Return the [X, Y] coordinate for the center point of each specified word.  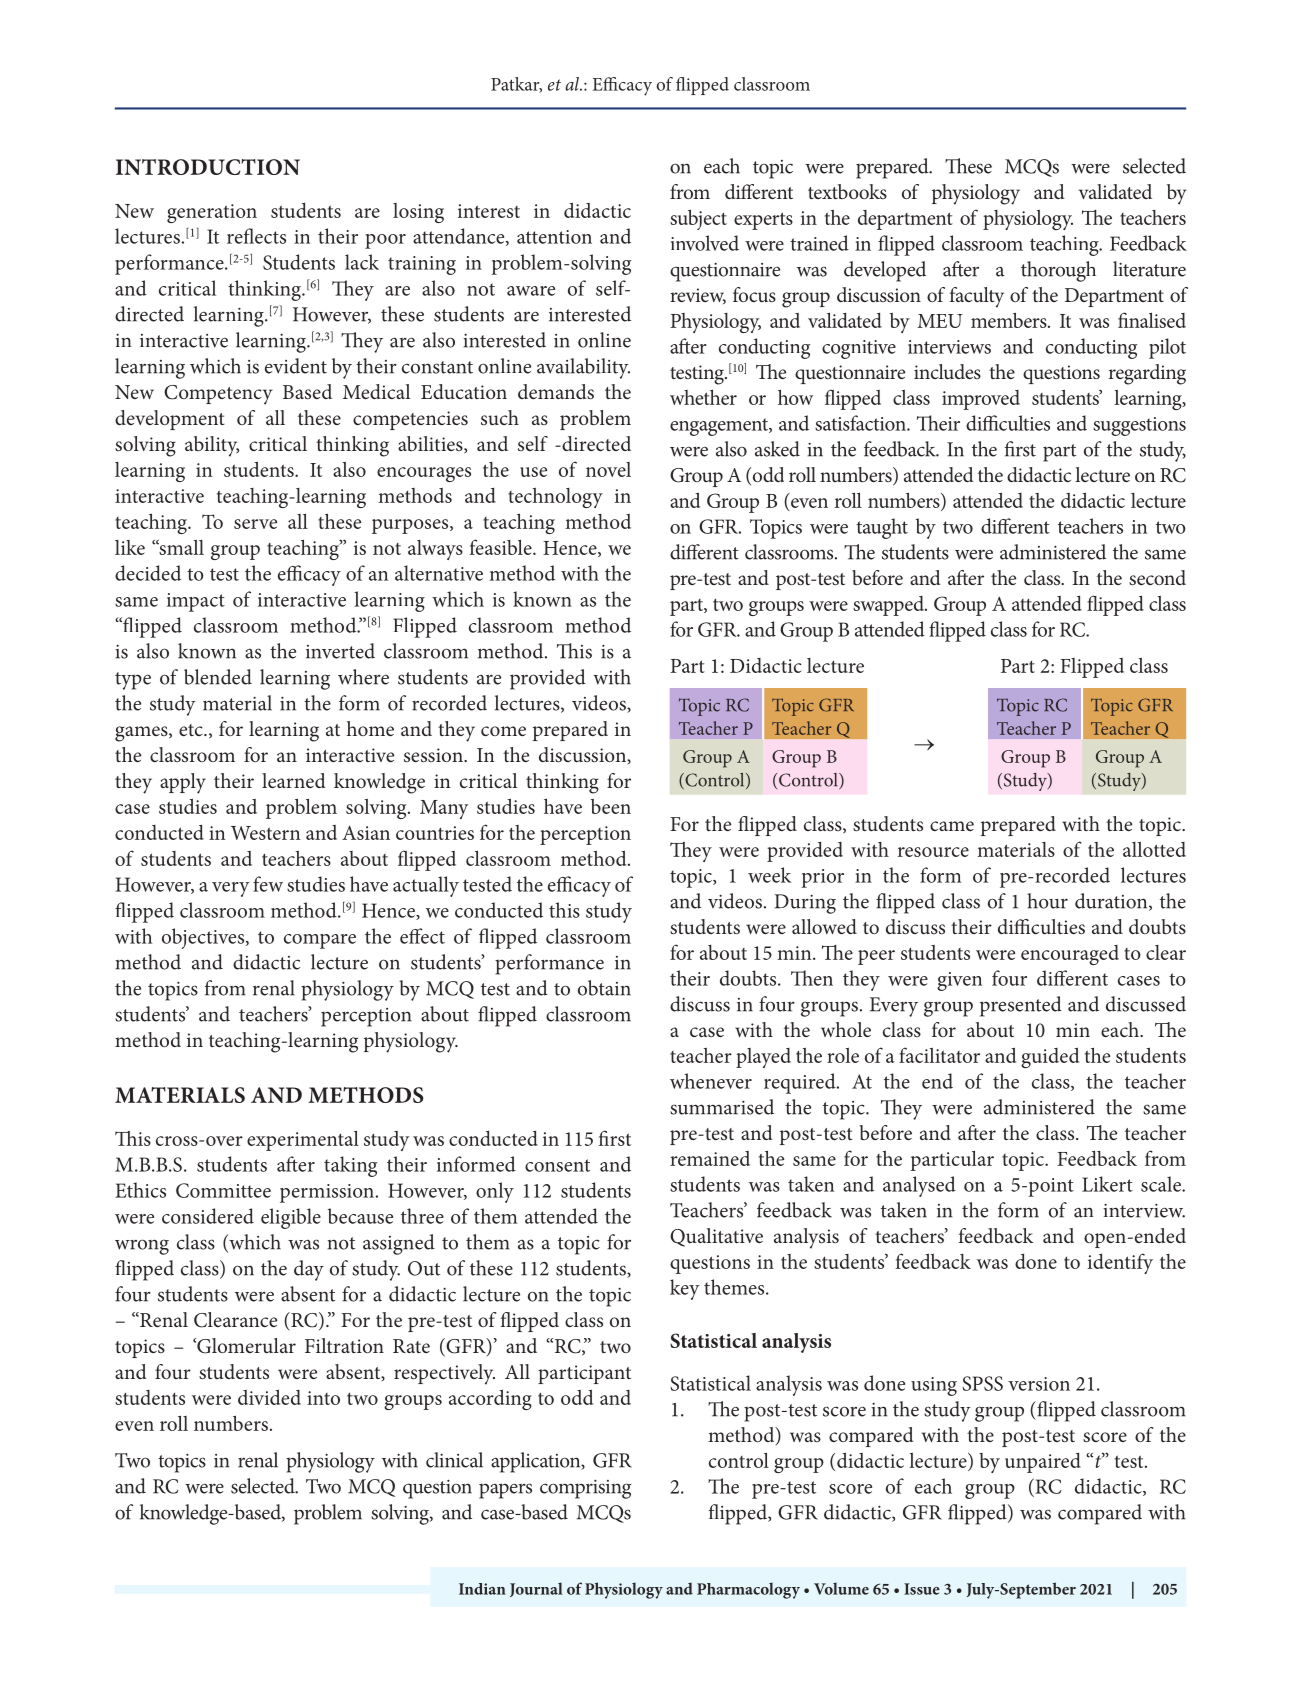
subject [698, 219]
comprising [585, 1489]
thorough [1058, 271]
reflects [256, 236]
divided [269, 1397]
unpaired [1043, 1463]
